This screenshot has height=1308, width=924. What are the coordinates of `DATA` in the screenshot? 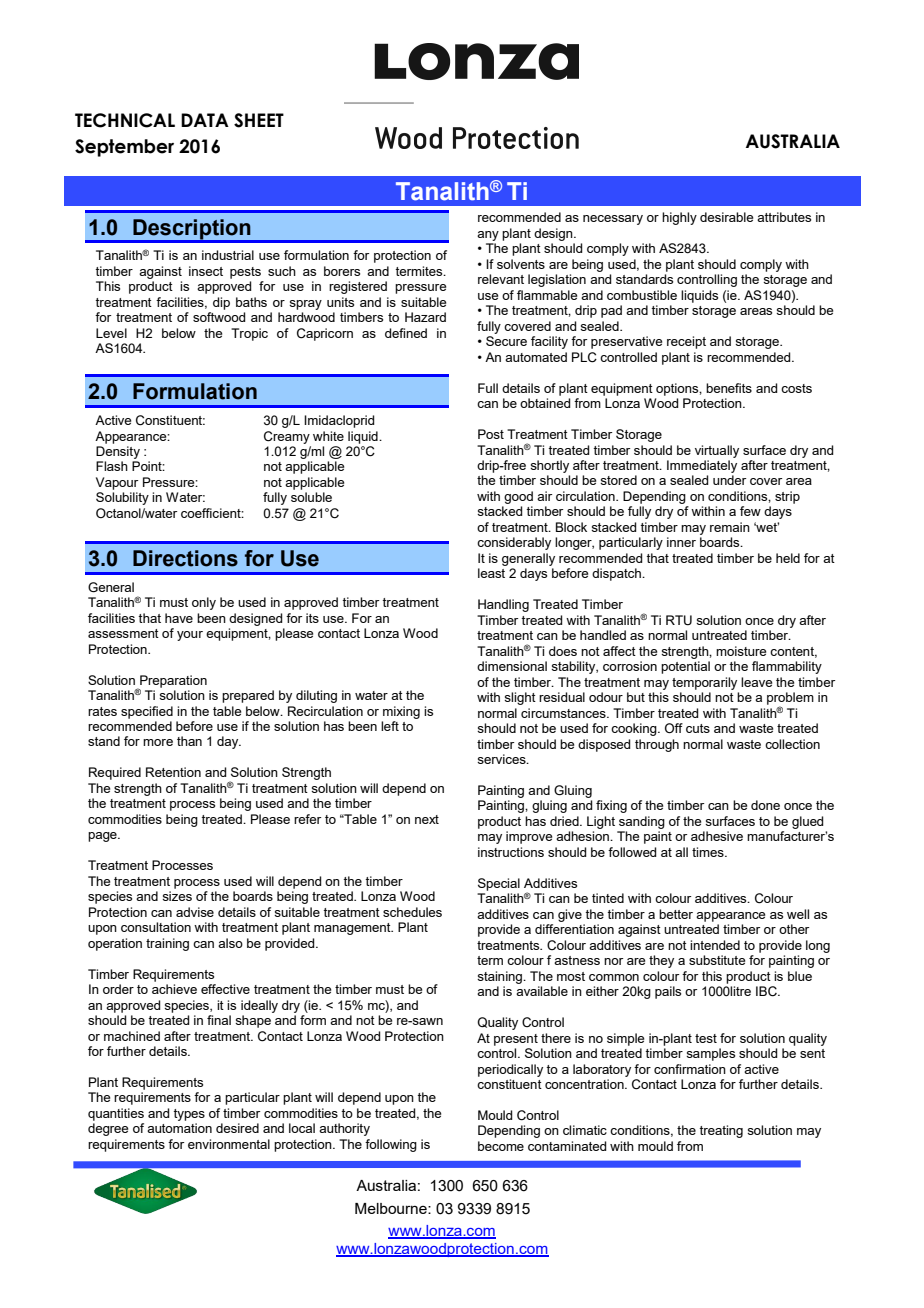 It's located at (205, 120).
